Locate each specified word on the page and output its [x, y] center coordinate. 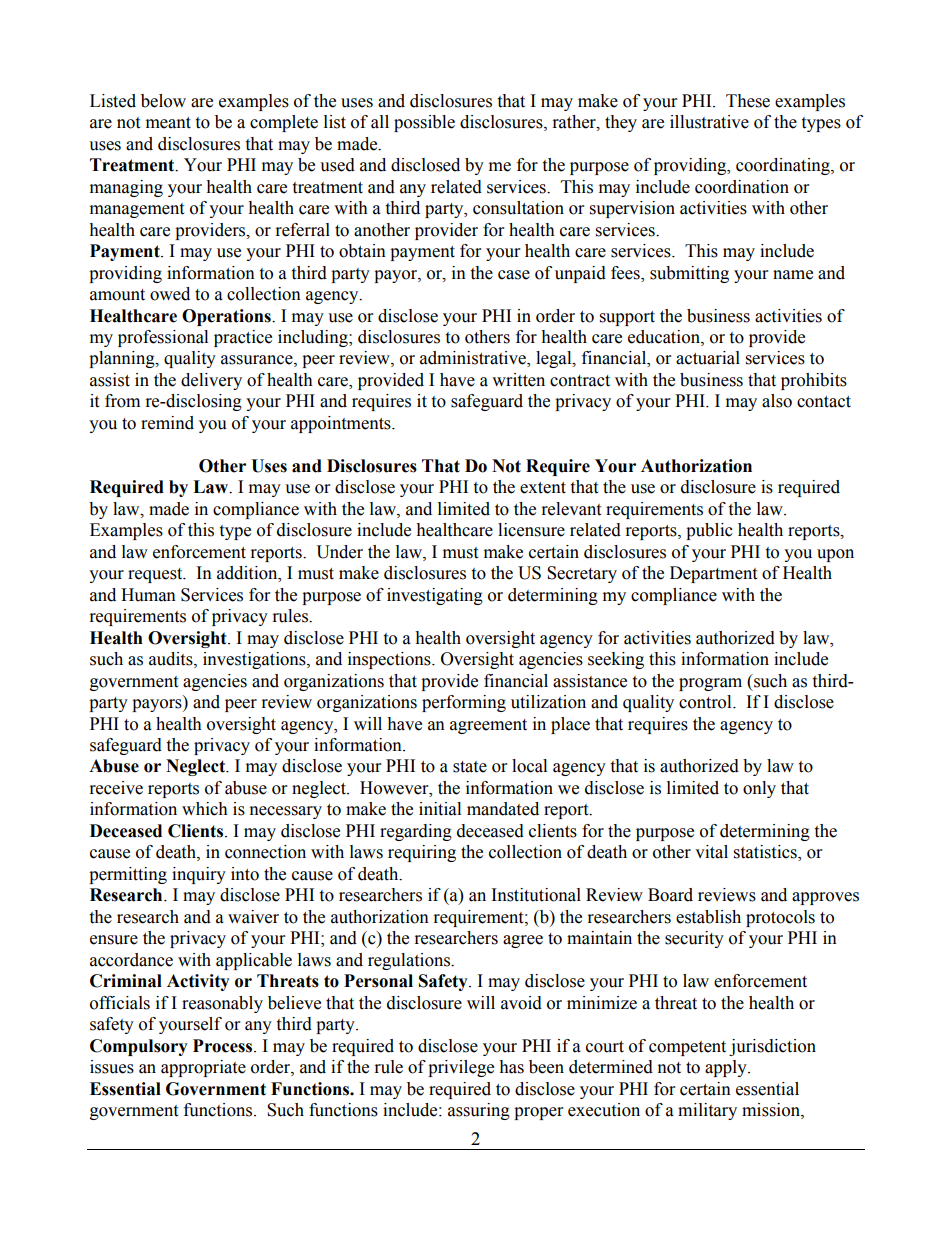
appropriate [203, 1068]
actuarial [708, 358]
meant [168, 123]
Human [148, 595]
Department [713, 574]
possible [424, 123]
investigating [435, 596]
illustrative [709, 122]
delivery [211, 381]
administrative [474, 359]
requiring [422, 853]
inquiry [199, 875]
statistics [766, 853]
